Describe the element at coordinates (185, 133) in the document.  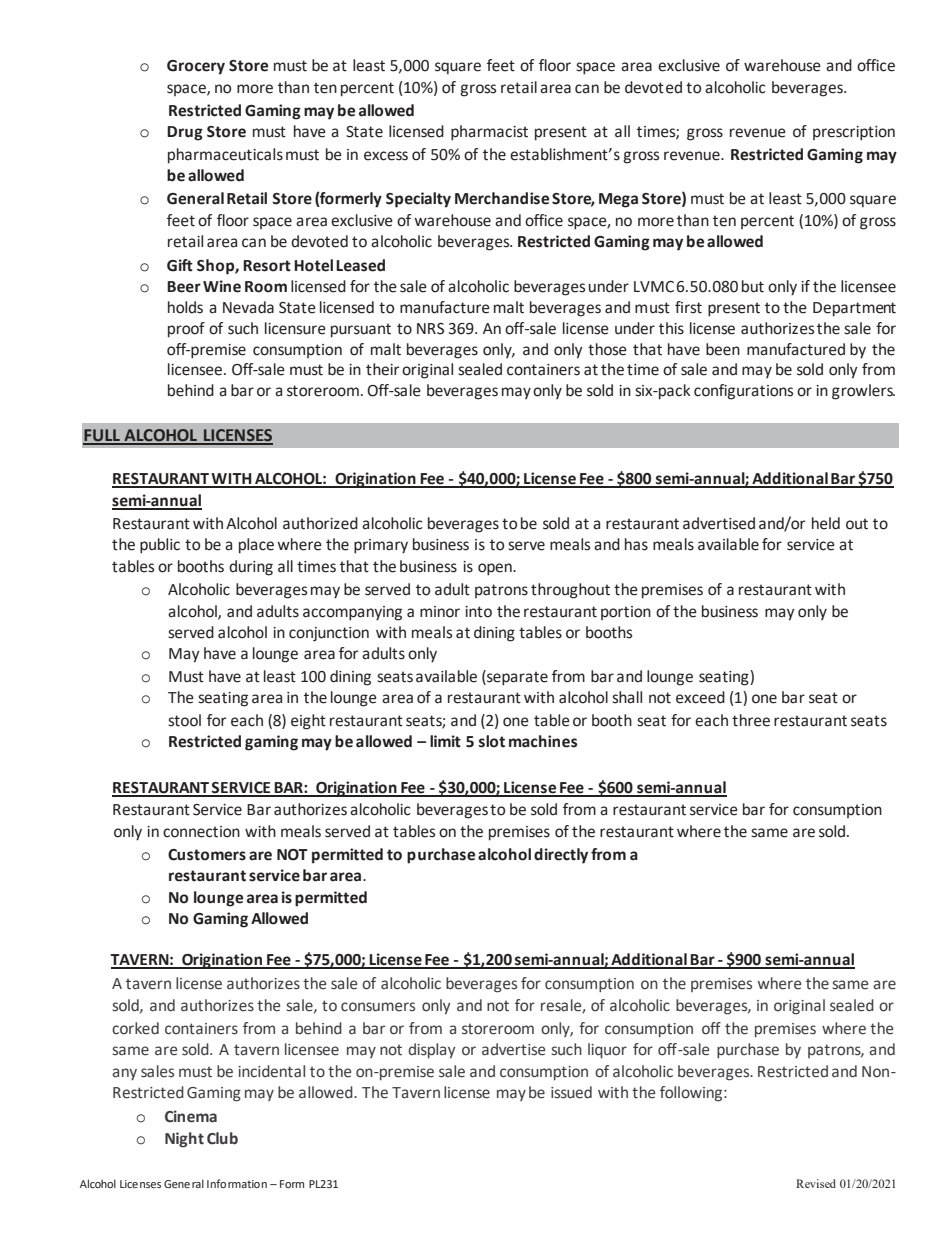
I see `Drug` at that location.
